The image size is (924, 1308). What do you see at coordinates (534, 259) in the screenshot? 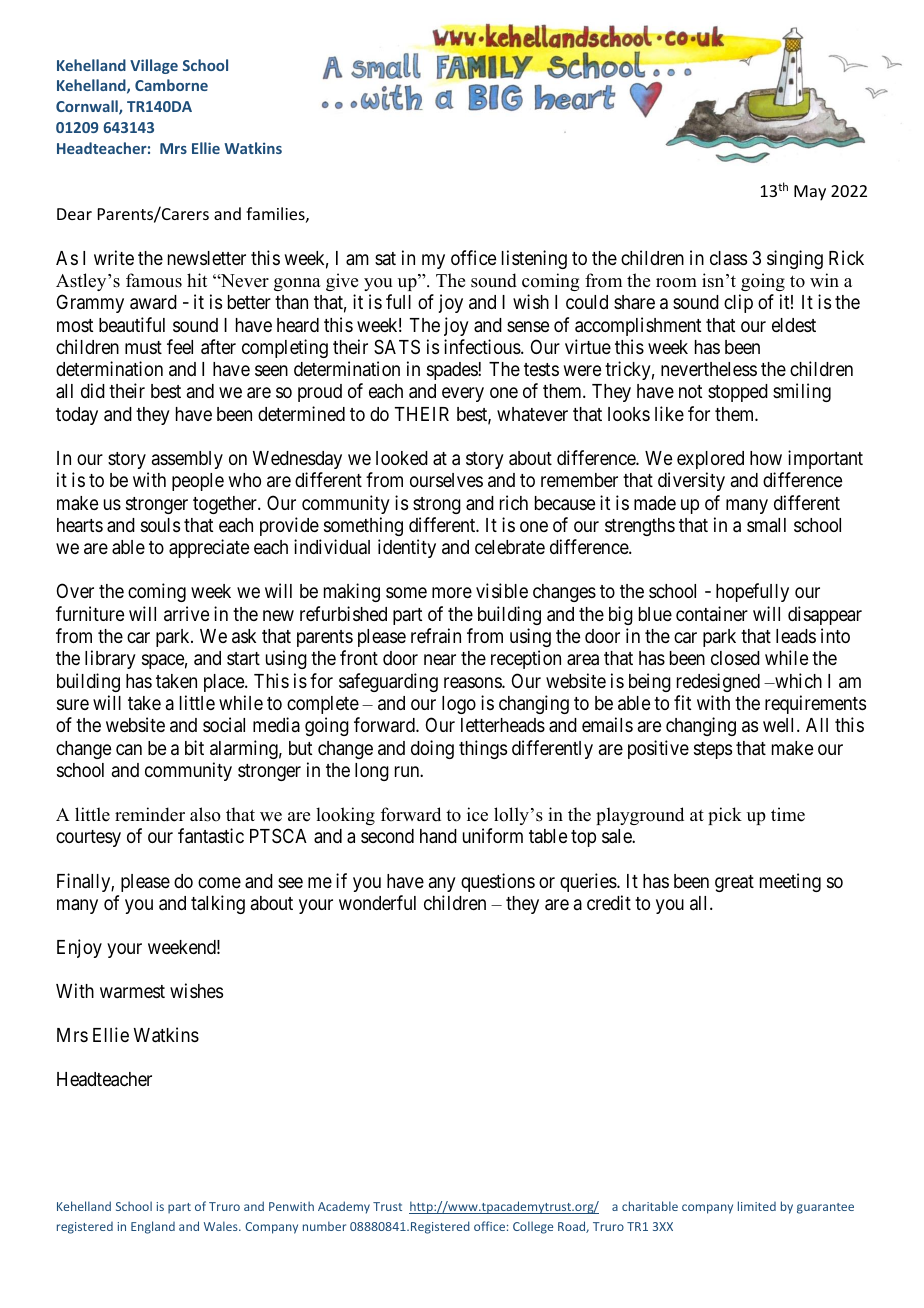
I see `listening` at bounding box center [534, 259].
